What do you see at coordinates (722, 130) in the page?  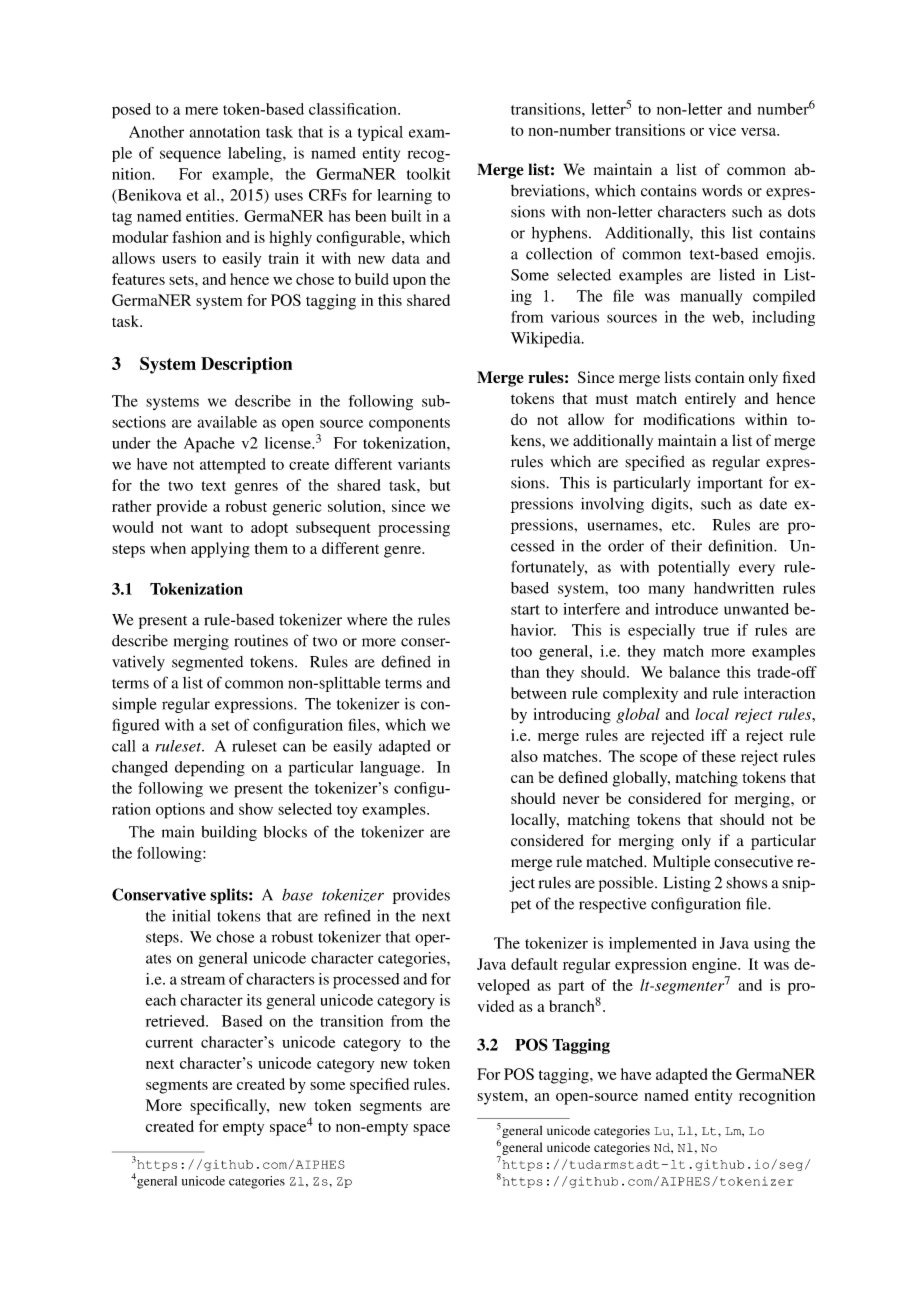 I see `vice` at bounding box center [722, 130].
